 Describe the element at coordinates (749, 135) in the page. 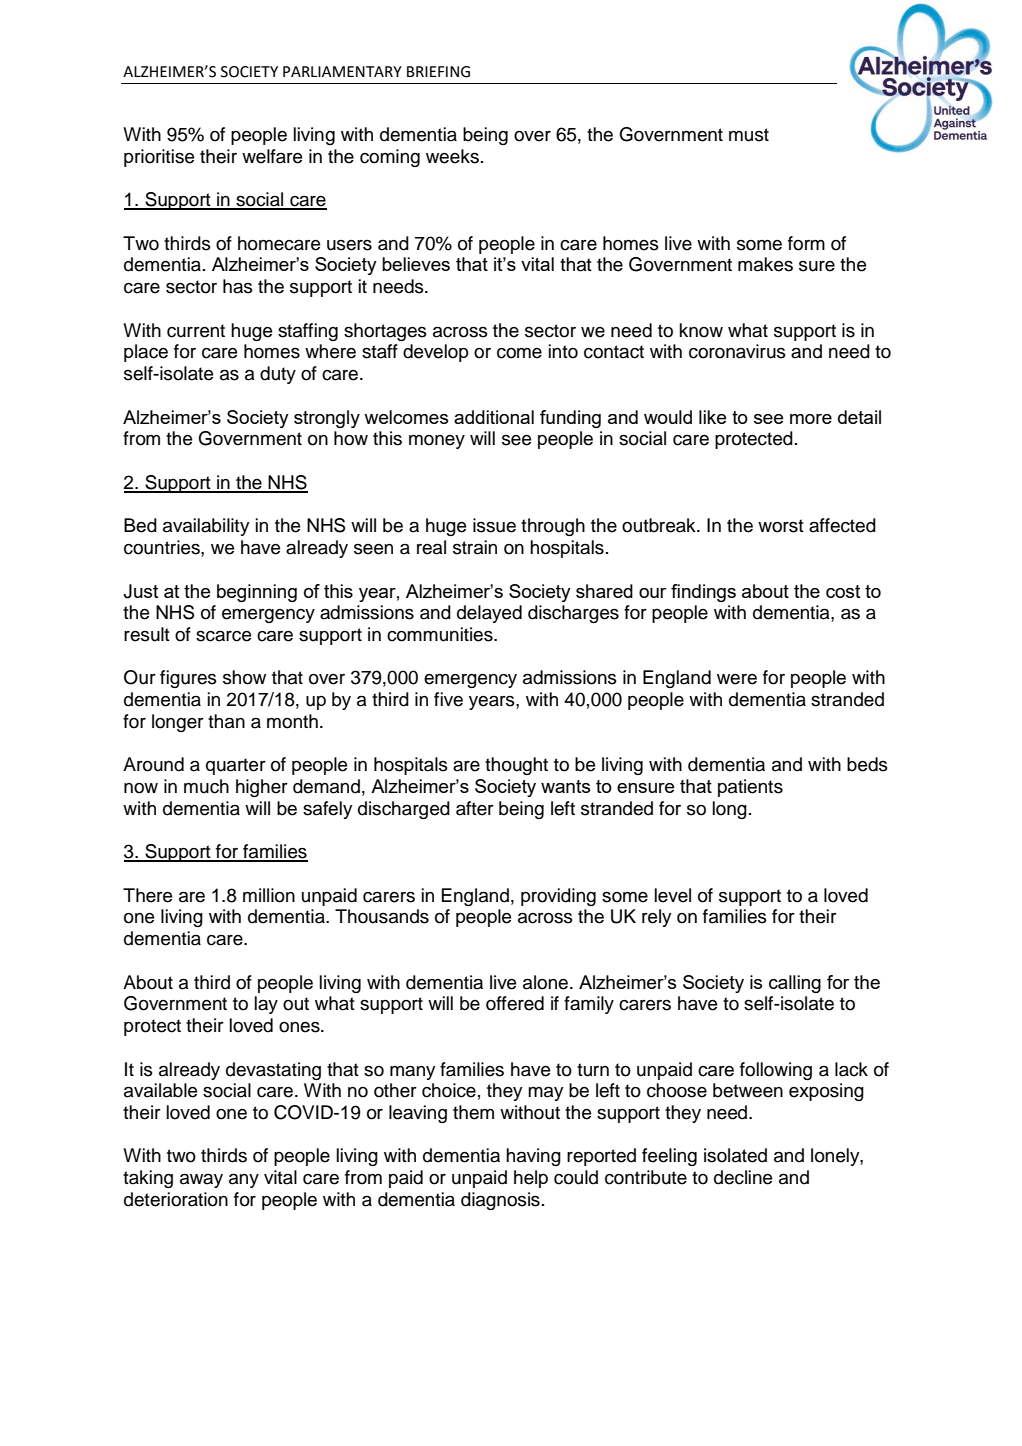

I see `must` at that location.
